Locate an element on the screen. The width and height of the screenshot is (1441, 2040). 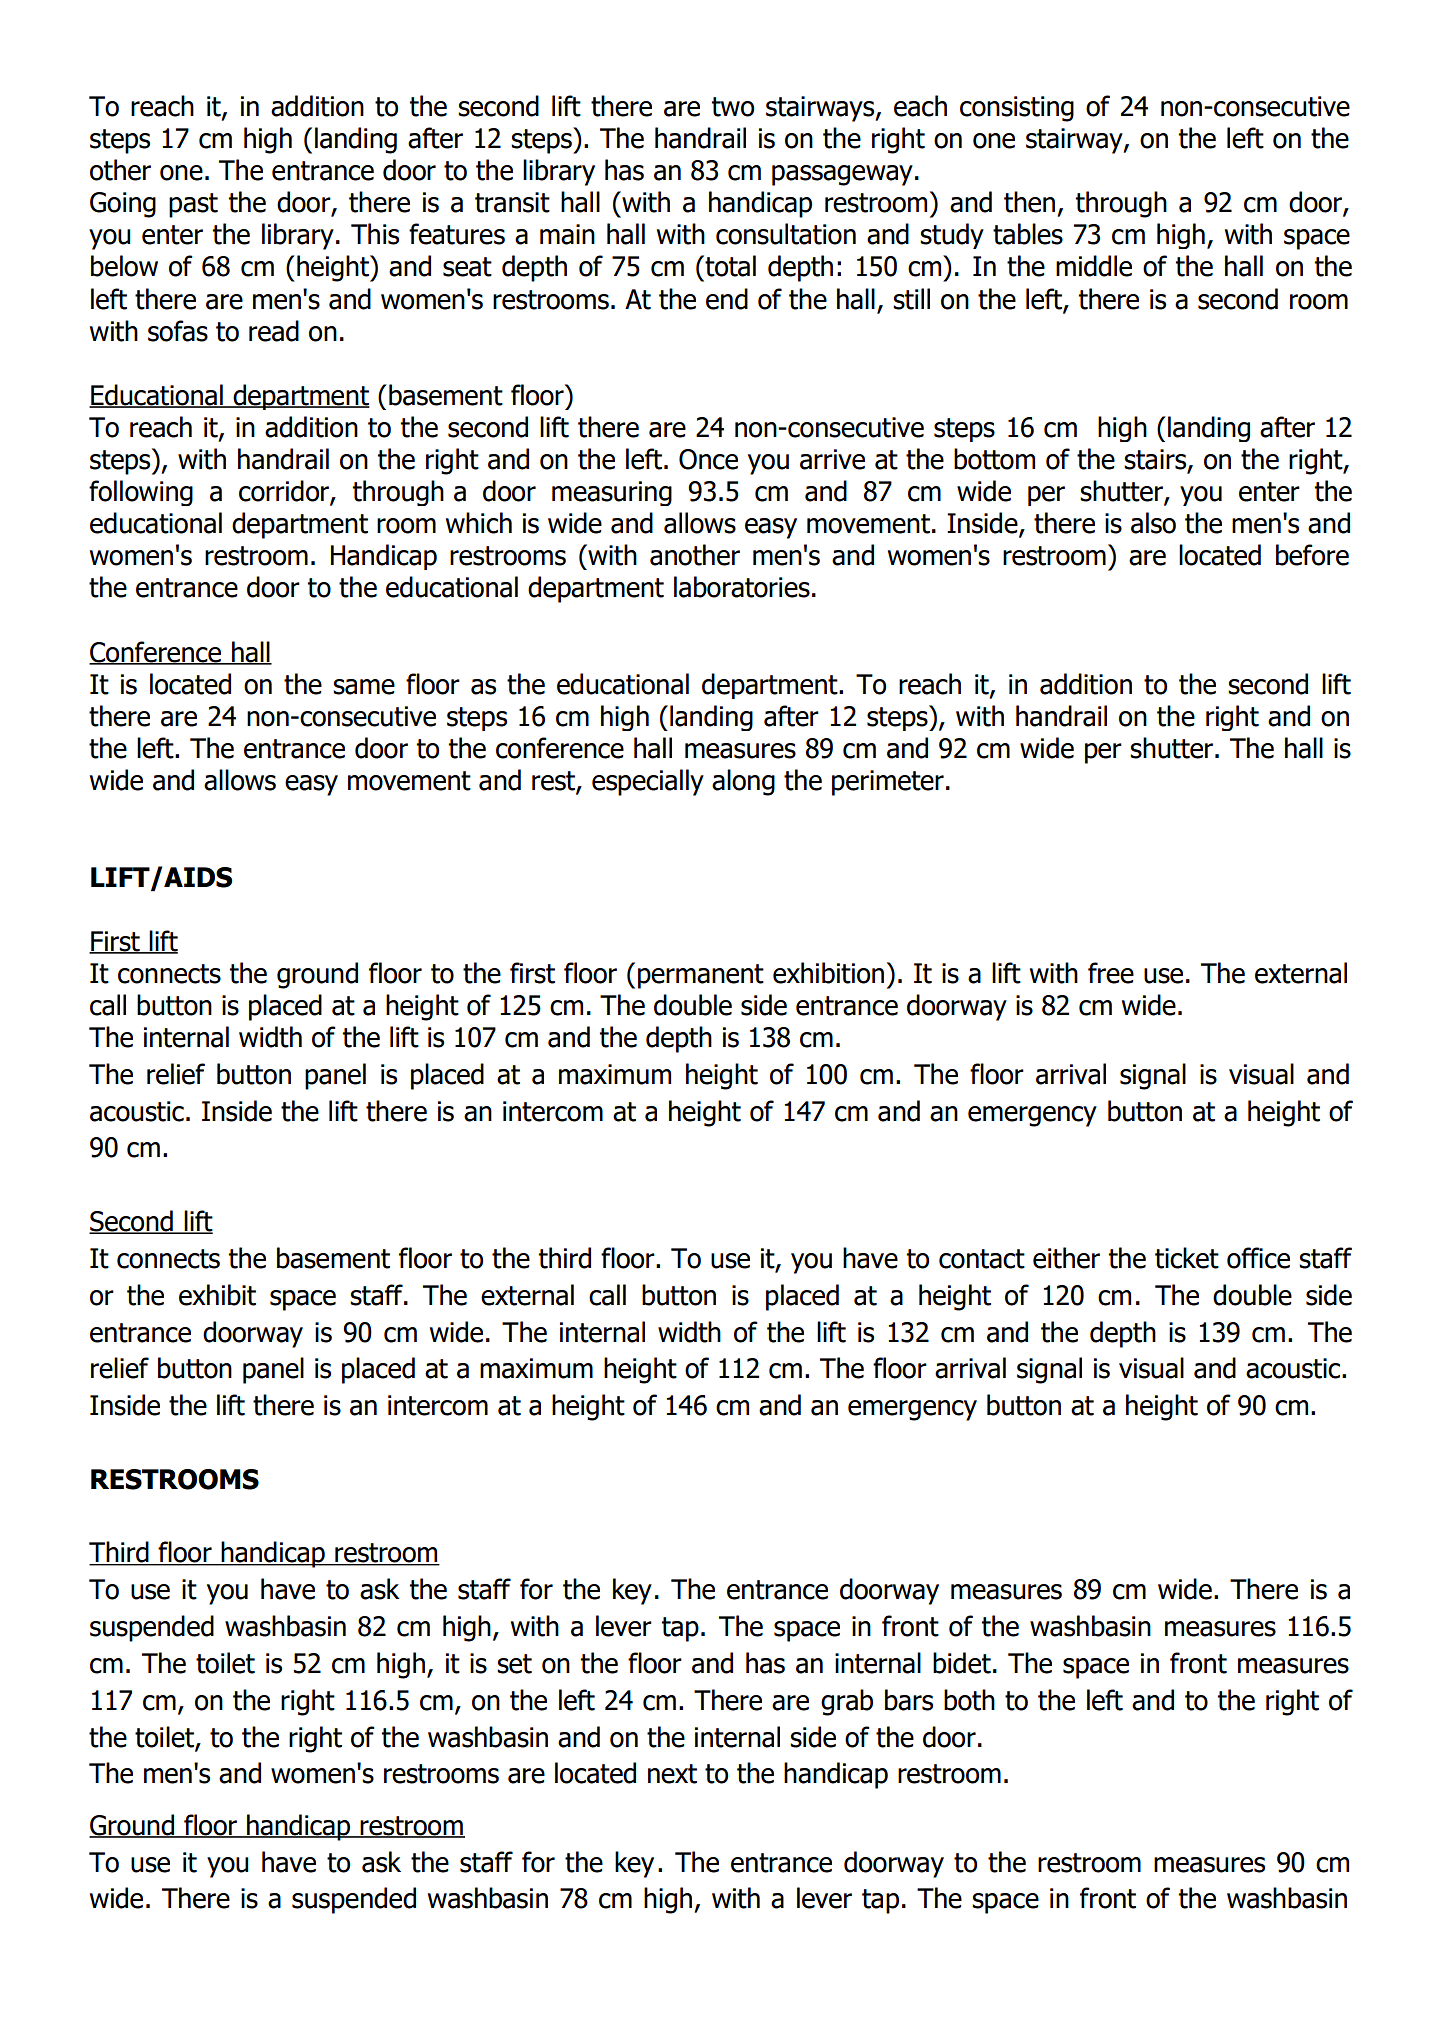
set is located at coordinates (514, 1664).
